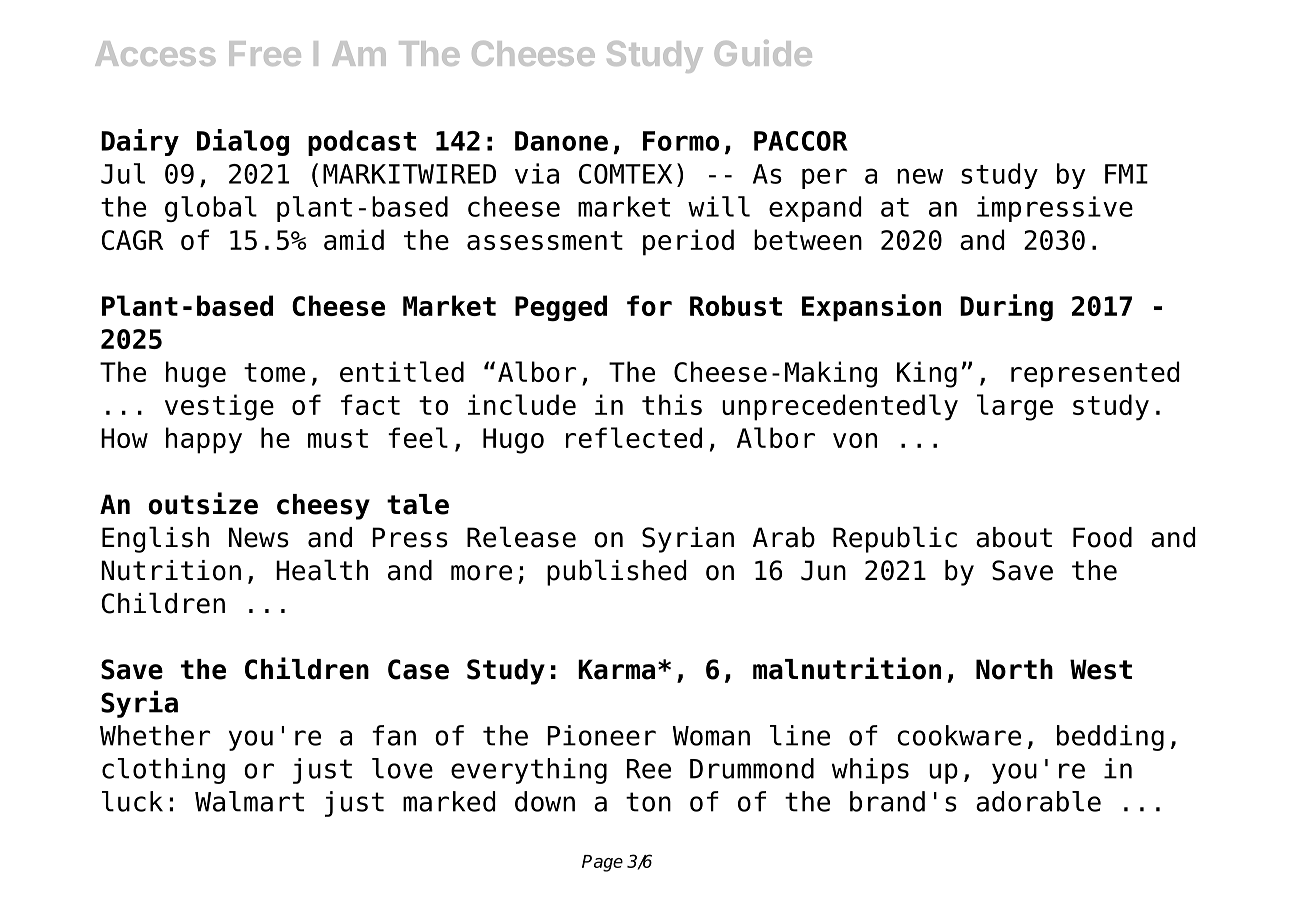  Describe the element at coordinates (602, 863) in the screenshot. I see `Page` at that location.
